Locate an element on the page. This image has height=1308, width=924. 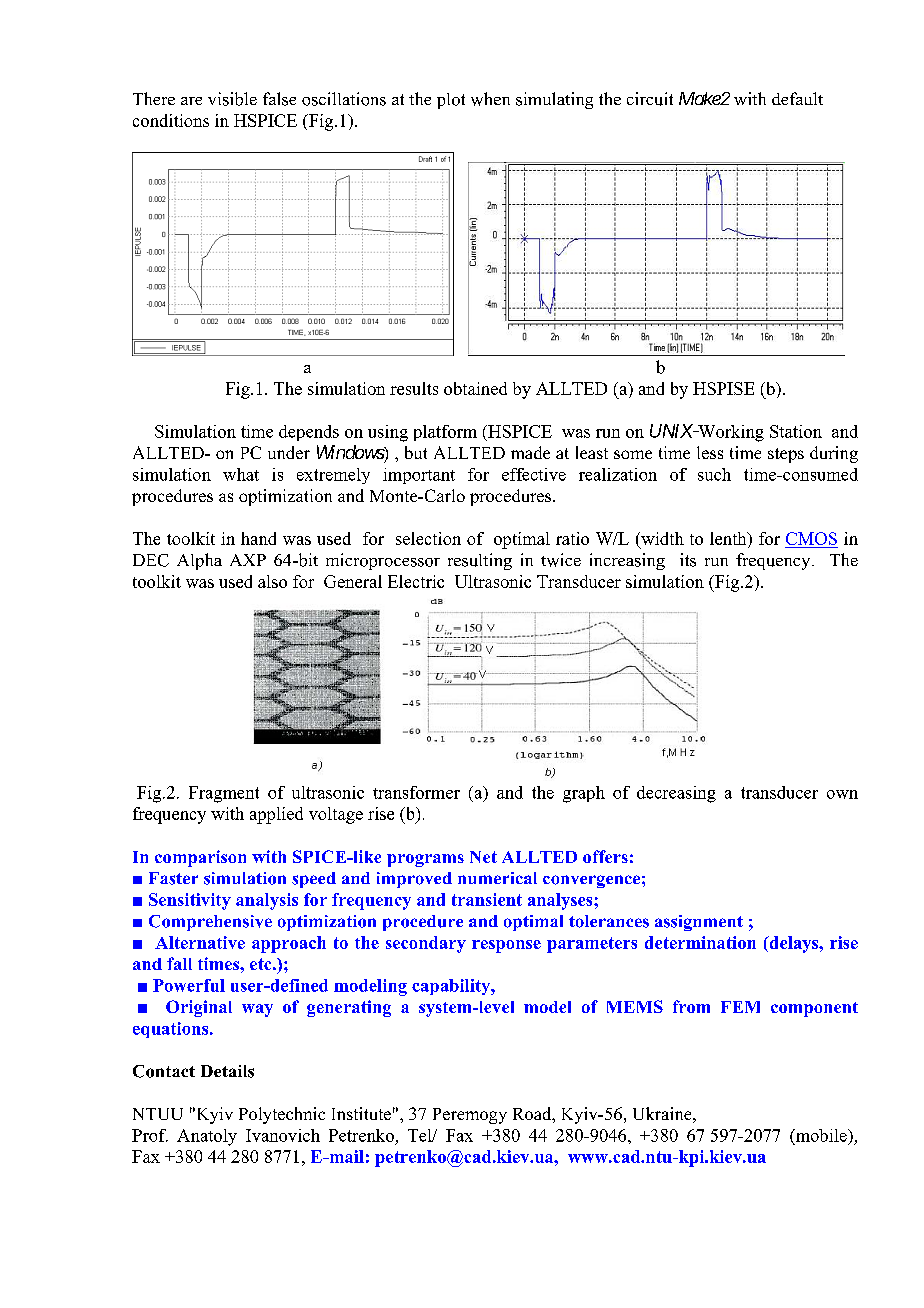
when is located at coordinates (490, 99).
